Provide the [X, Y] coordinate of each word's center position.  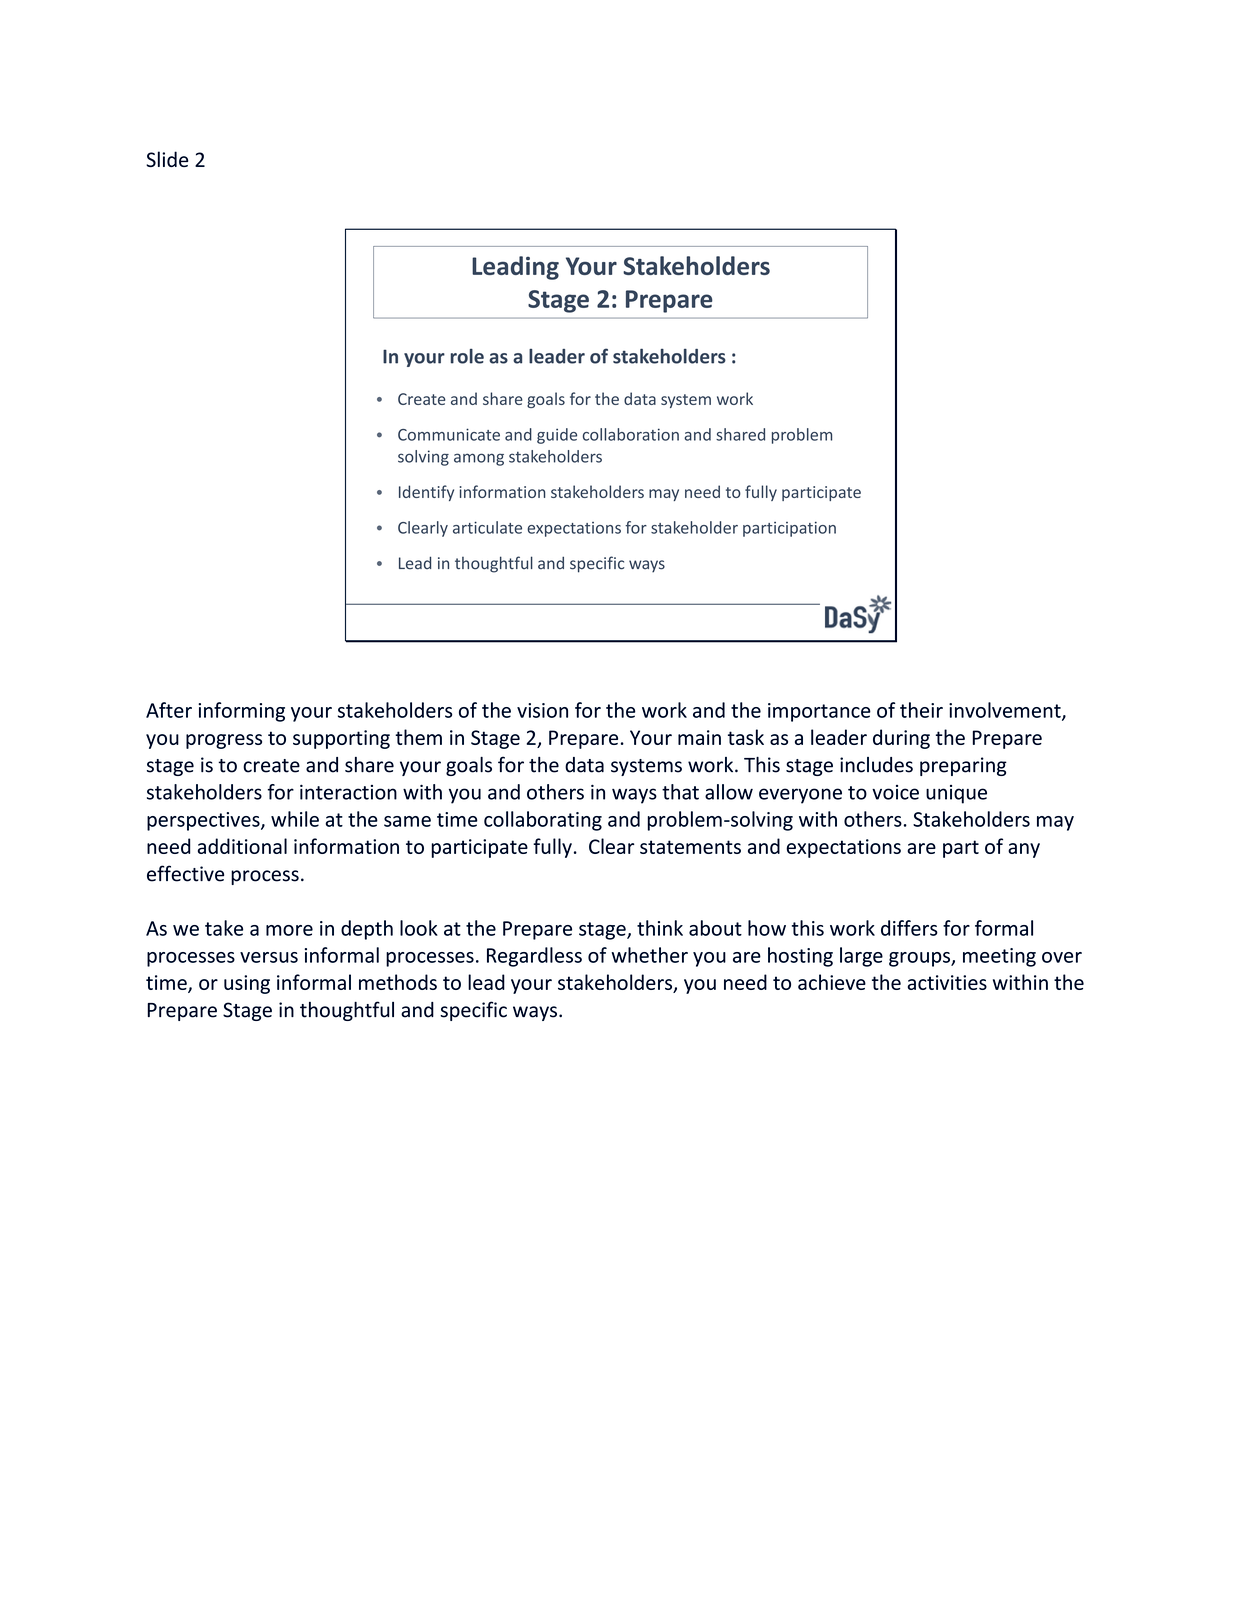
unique [956, 794]
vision [542, 710]
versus [269, 957]
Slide [167, 159]
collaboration [631, 434]
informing [241, 712]
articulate [487, 527]
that [680, 792]
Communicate [449, 434]
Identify [426, 493]
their [921, 710]
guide [557, 436]
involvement [1006, 711]
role [467, 356]
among [479, 459]
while [295, 819]
